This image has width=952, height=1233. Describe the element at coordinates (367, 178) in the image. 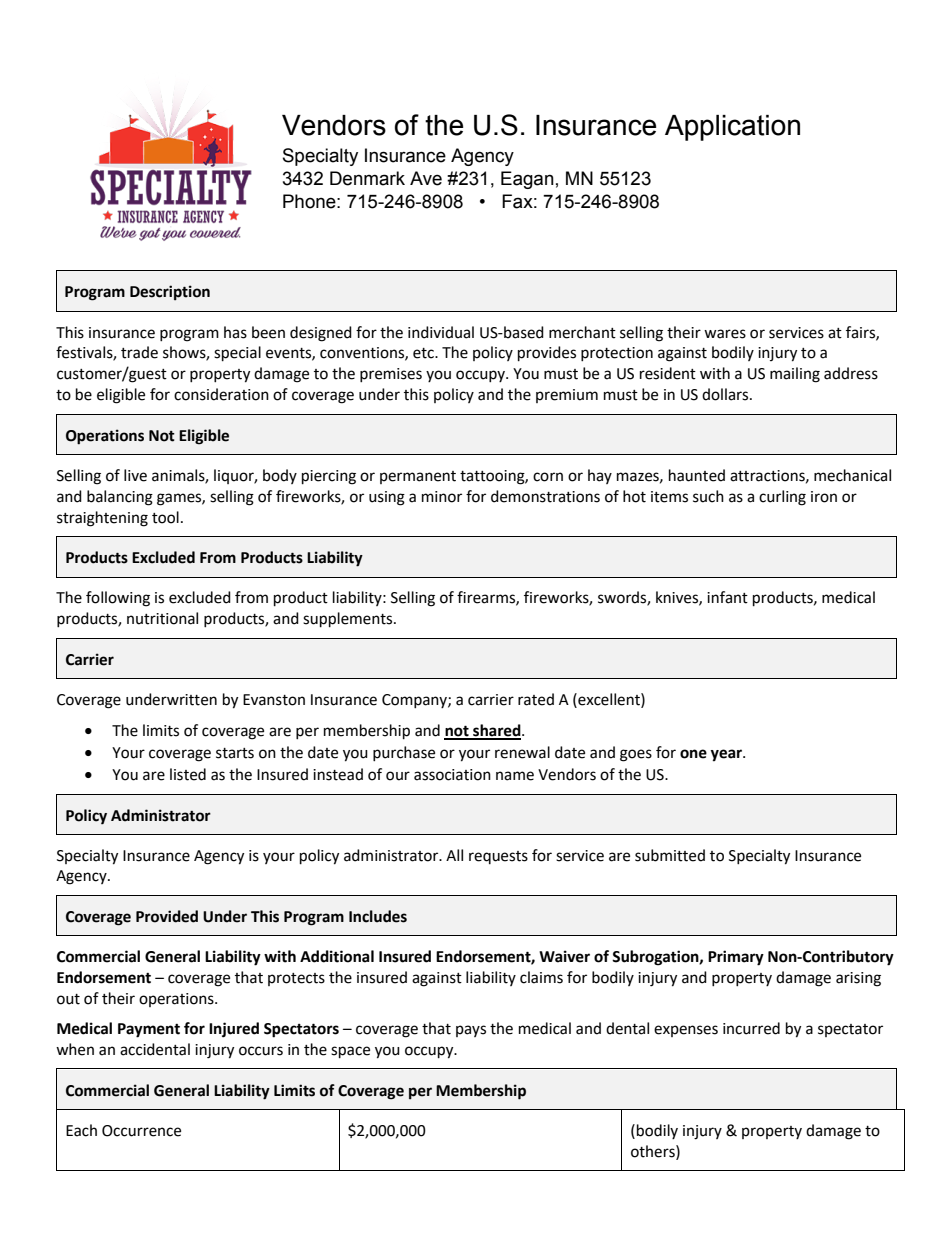

I see `Denmark` at that location.
